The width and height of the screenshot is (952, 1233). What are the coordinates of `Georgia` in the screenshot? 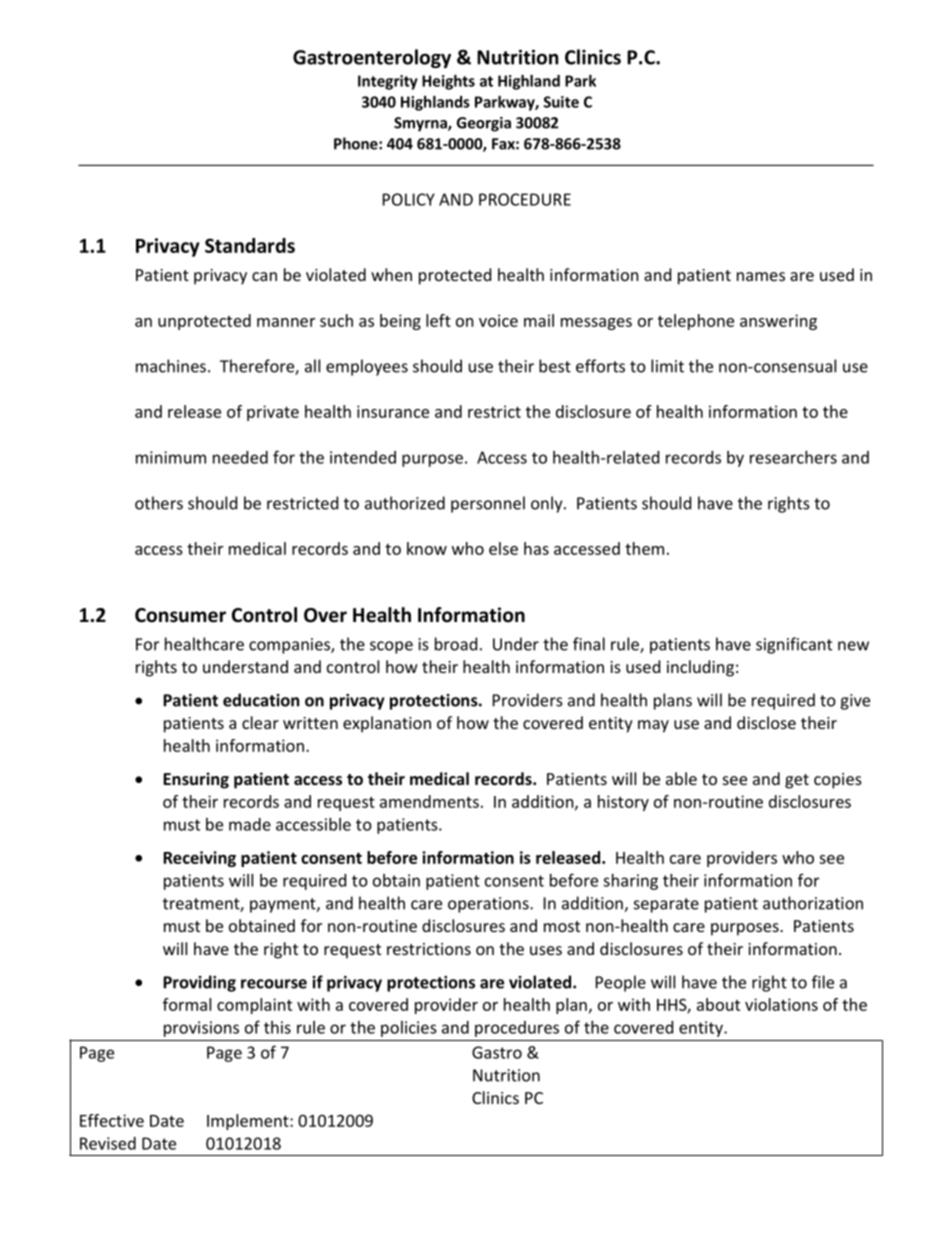 It's located at (484, 124).
